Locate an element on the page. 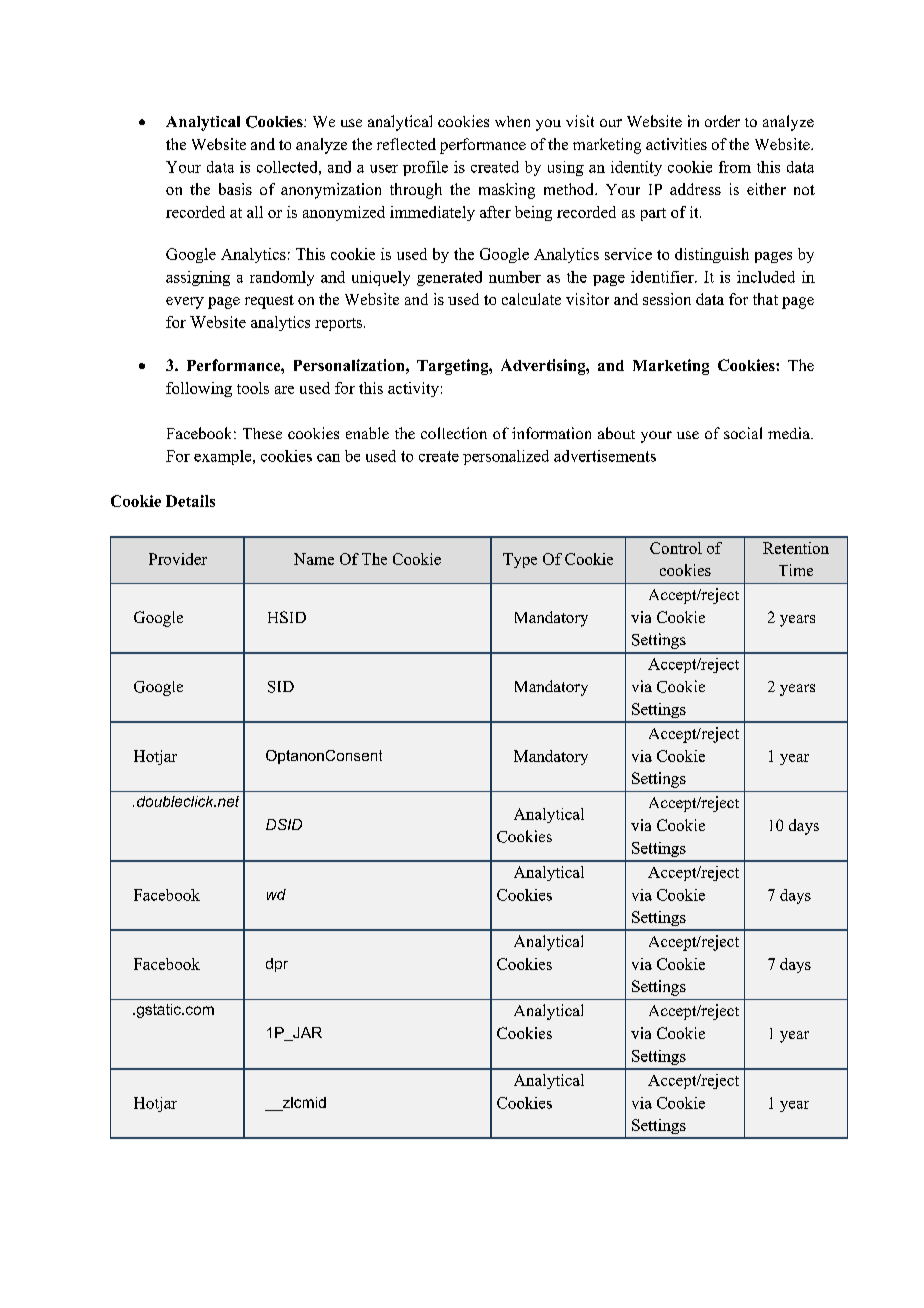  Retention is located at coordinates (796, 548).
